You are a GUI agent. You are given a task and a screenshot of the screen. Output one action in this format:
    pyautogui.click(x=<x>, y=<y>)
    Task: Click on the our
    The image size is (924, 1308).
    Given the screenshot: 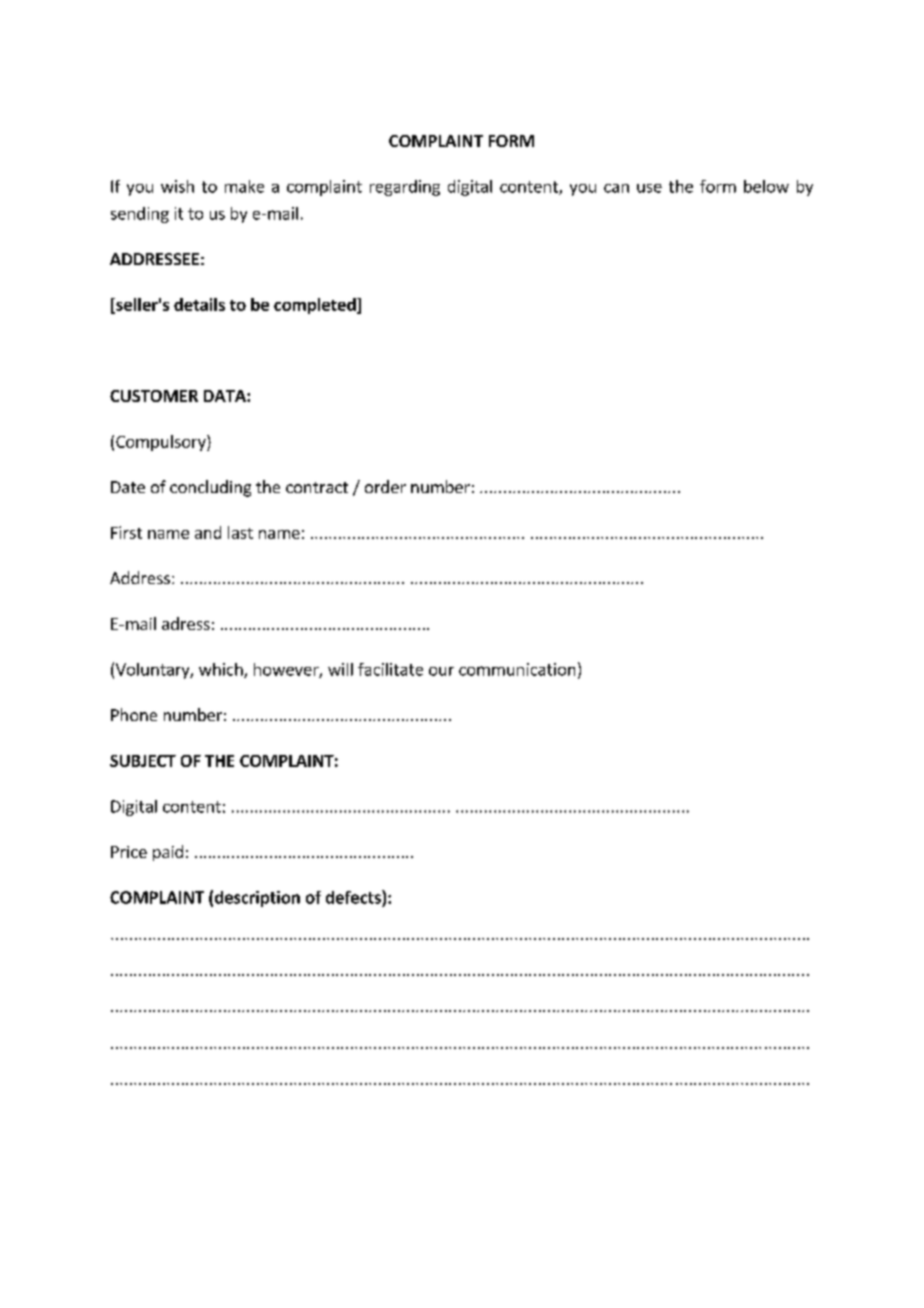 What is the action you would take?
    pyautogui.click(x=441, y=671)
